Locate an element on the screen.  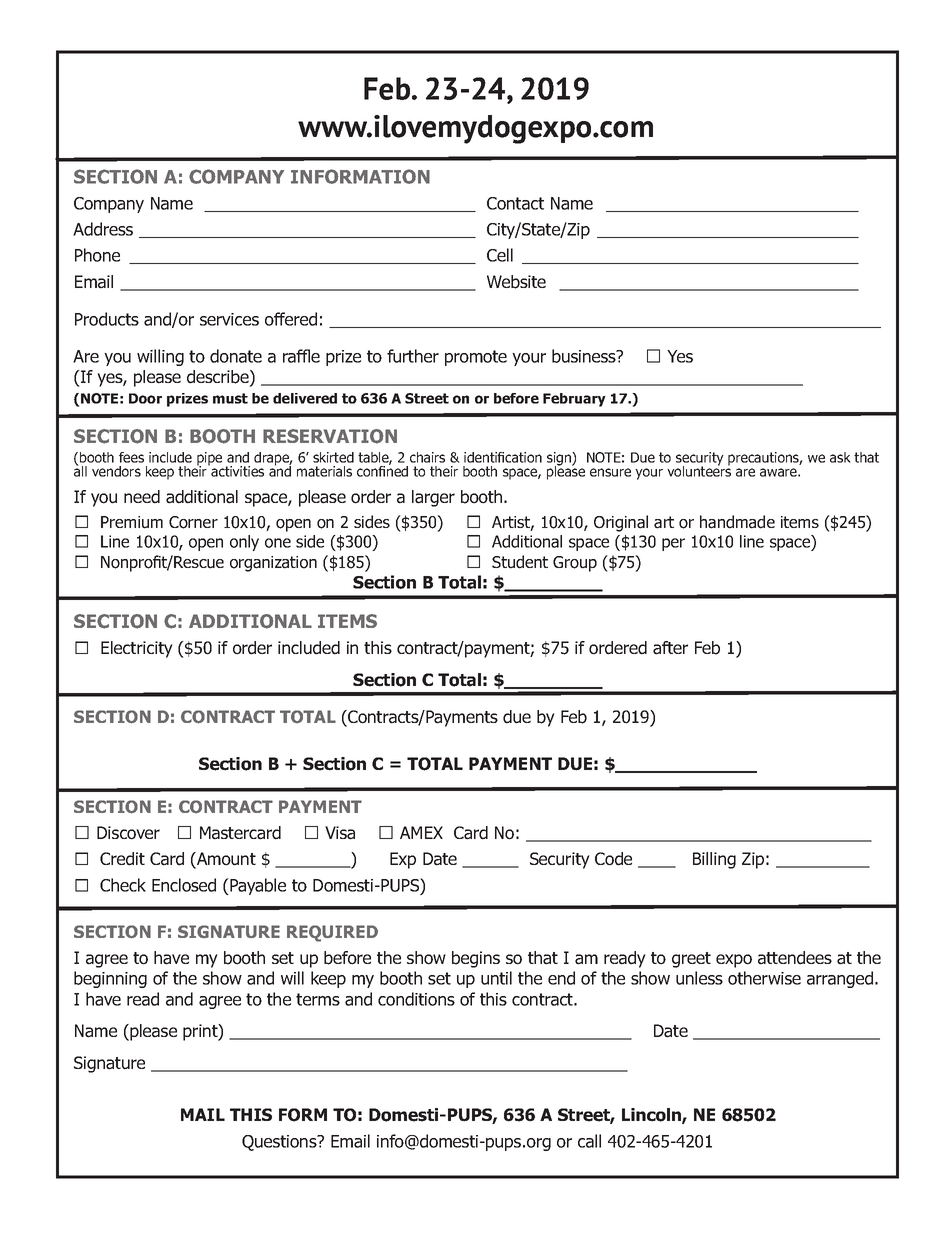
Student is located at coordinates (520, 562).
